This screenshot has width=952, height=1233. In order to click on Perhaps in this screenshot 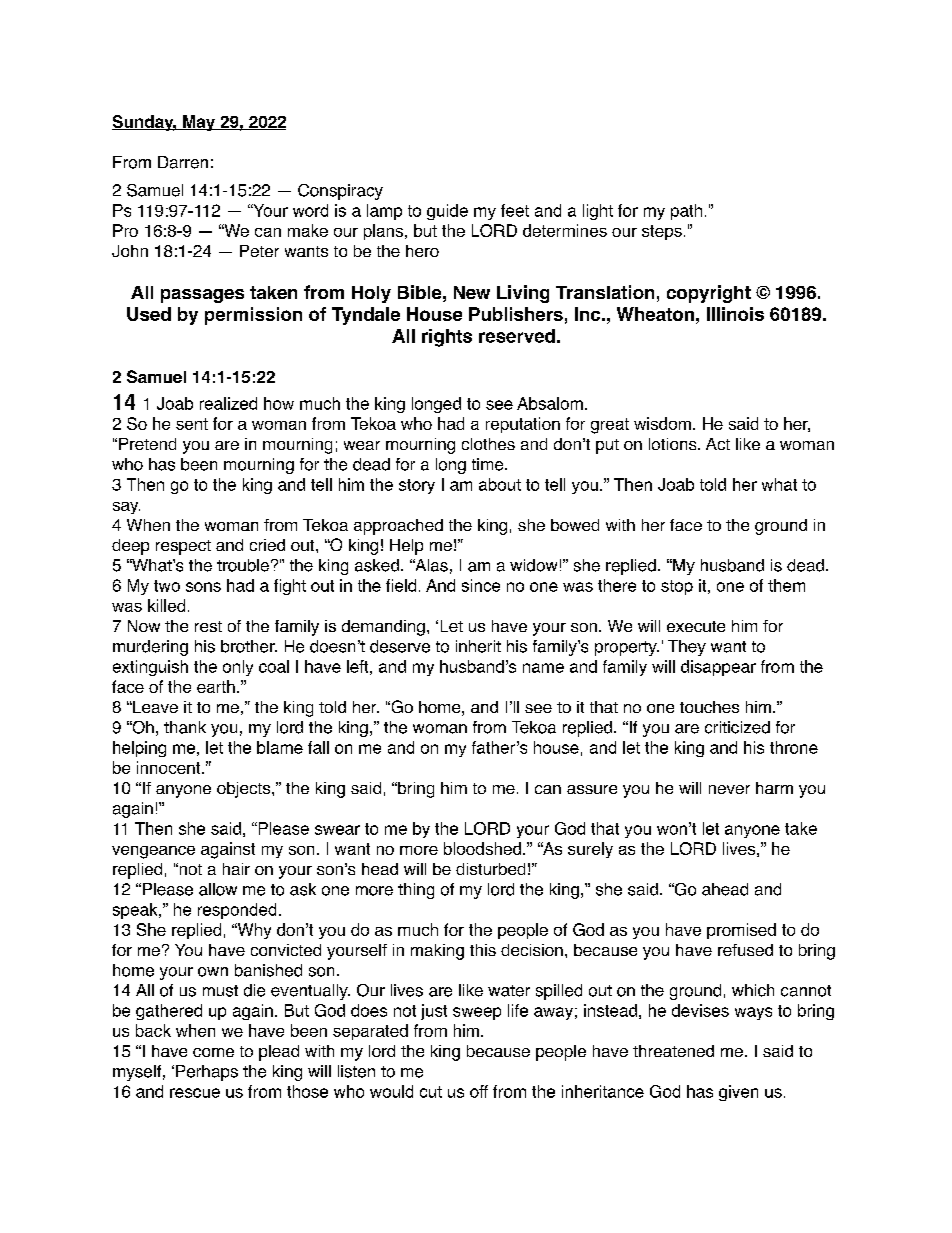, I will do `click(207, 1073)`.
